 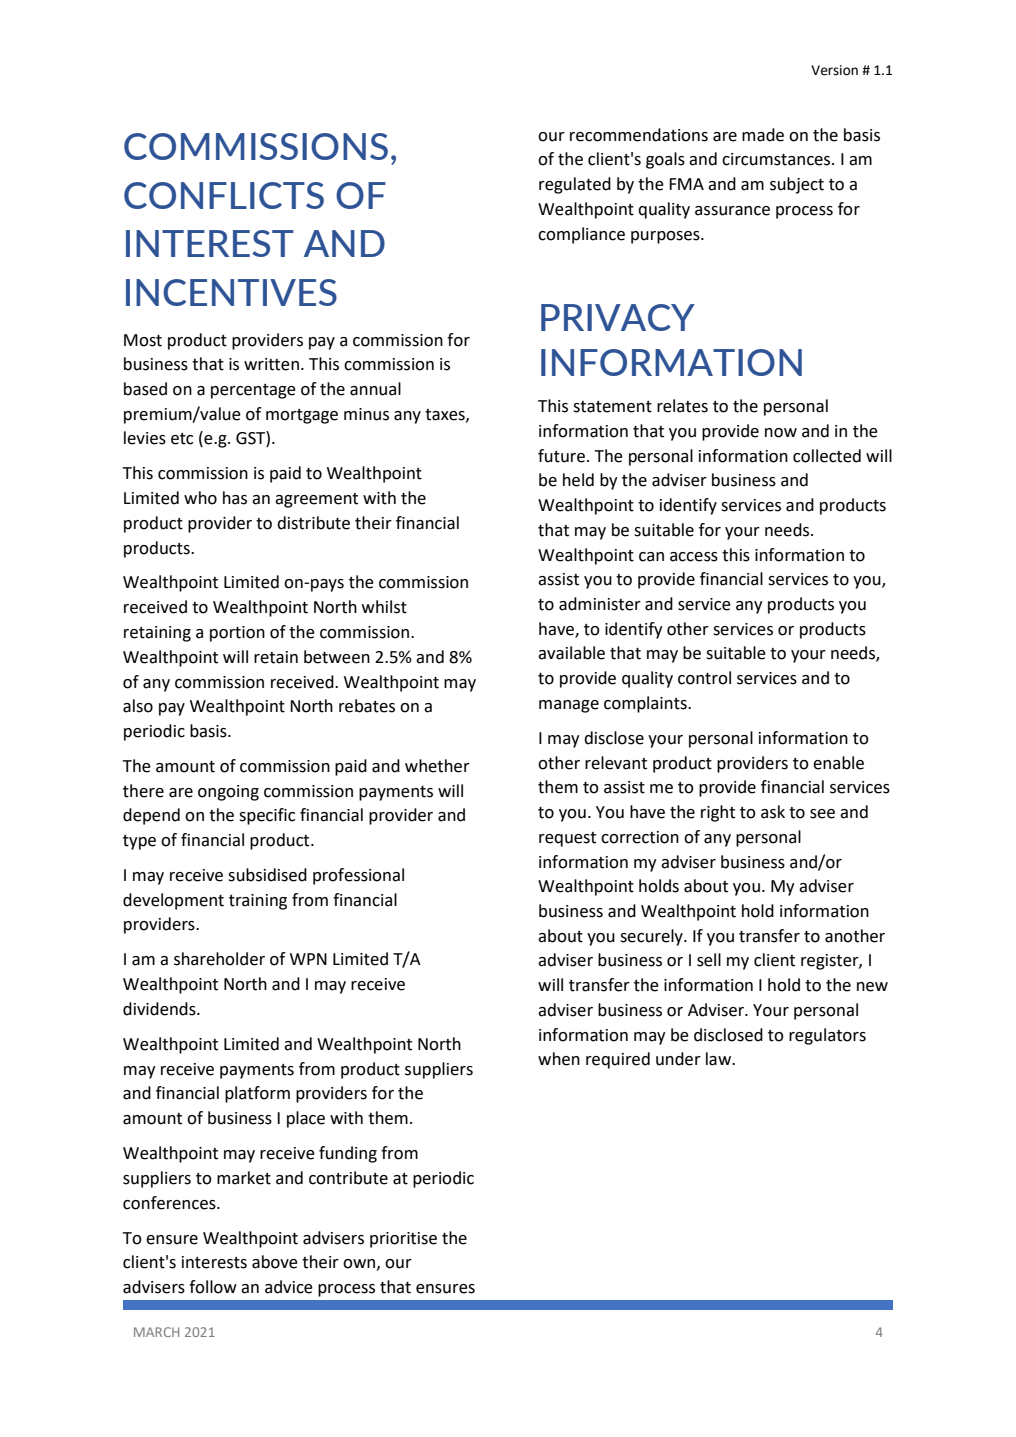 What do you see at coordinates (213, 1287) in the document?
I see `follow` at bounding box center [213, 1287].
